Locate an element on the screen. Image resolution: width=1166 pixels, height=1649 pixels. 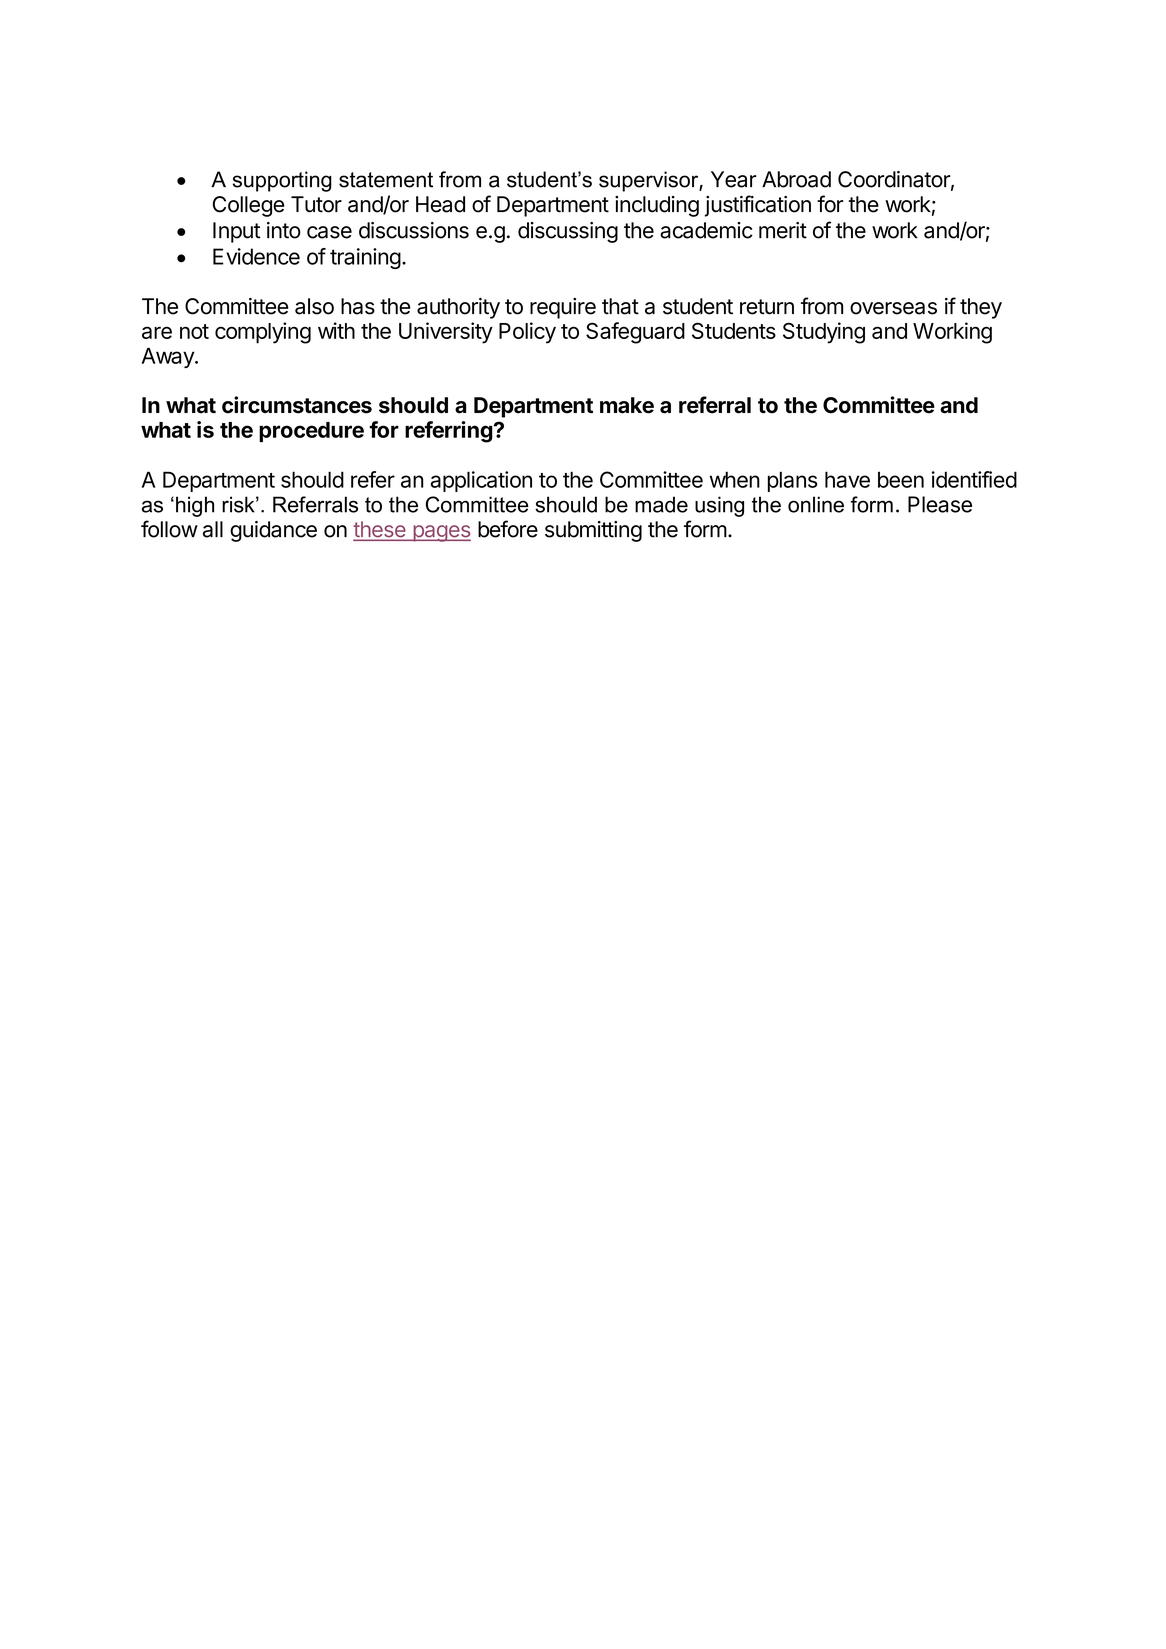
supporting is located at coordinates (282, 181).
